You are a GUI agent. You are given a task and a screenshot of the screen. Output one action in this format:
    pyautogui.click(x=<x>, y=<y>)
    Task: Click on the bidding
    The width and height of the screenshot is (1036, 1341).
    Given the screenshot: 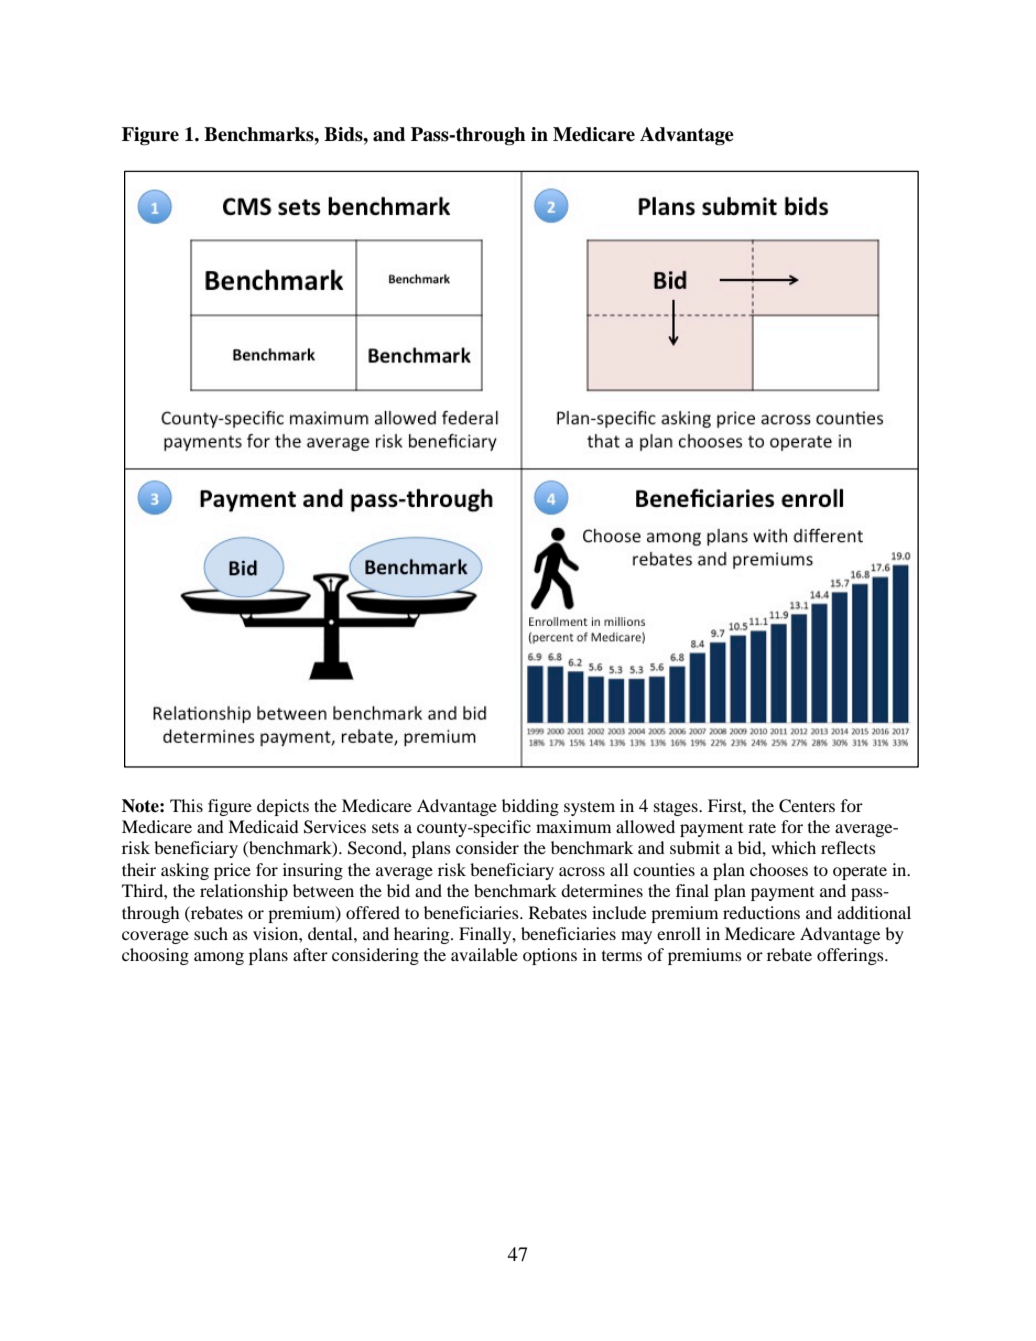 What is the action you would take?
    pyautogui.click(x=530, y=807)
